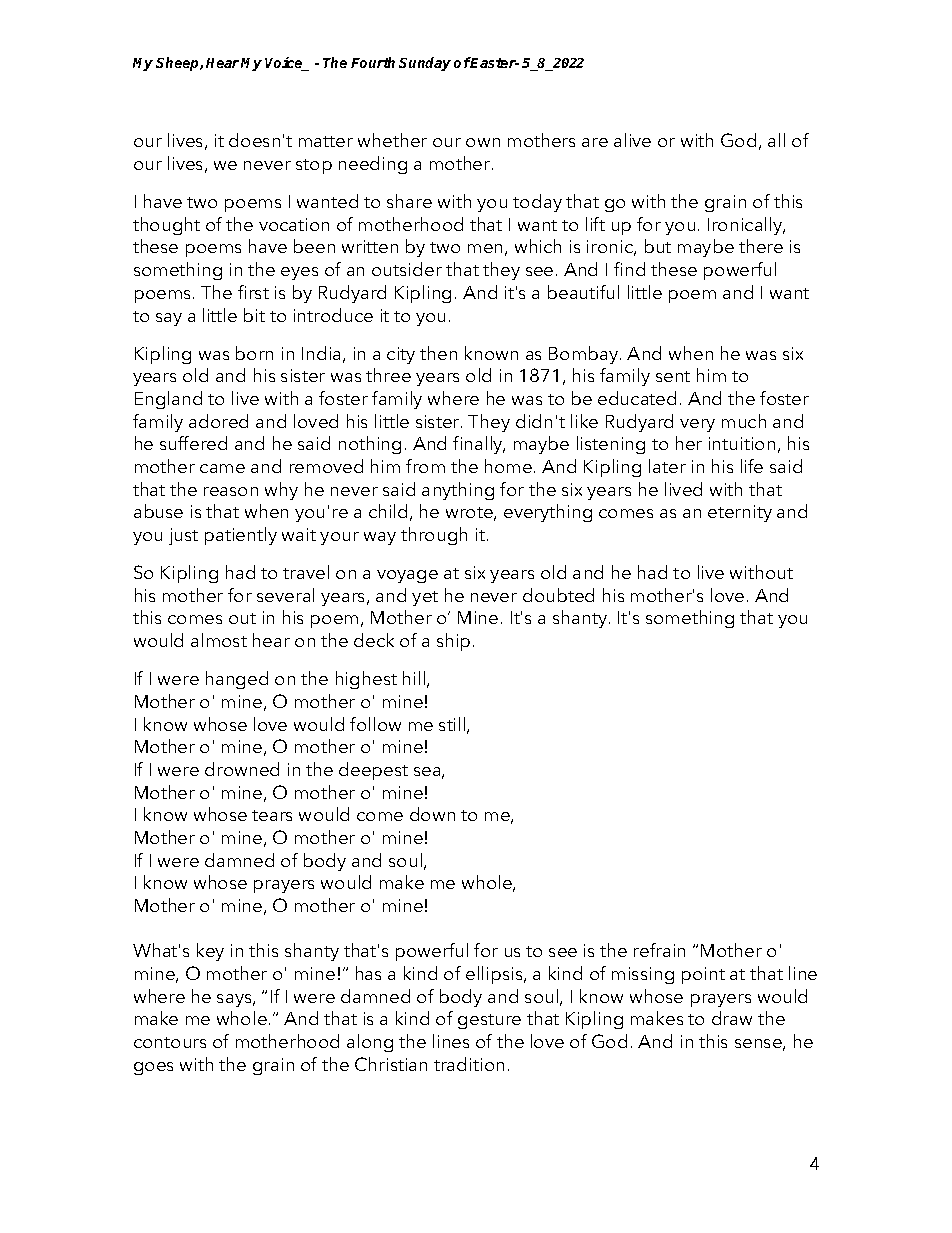  Describe the element at coordinates (740, 513) in the image. I see `eternity` at that location.
